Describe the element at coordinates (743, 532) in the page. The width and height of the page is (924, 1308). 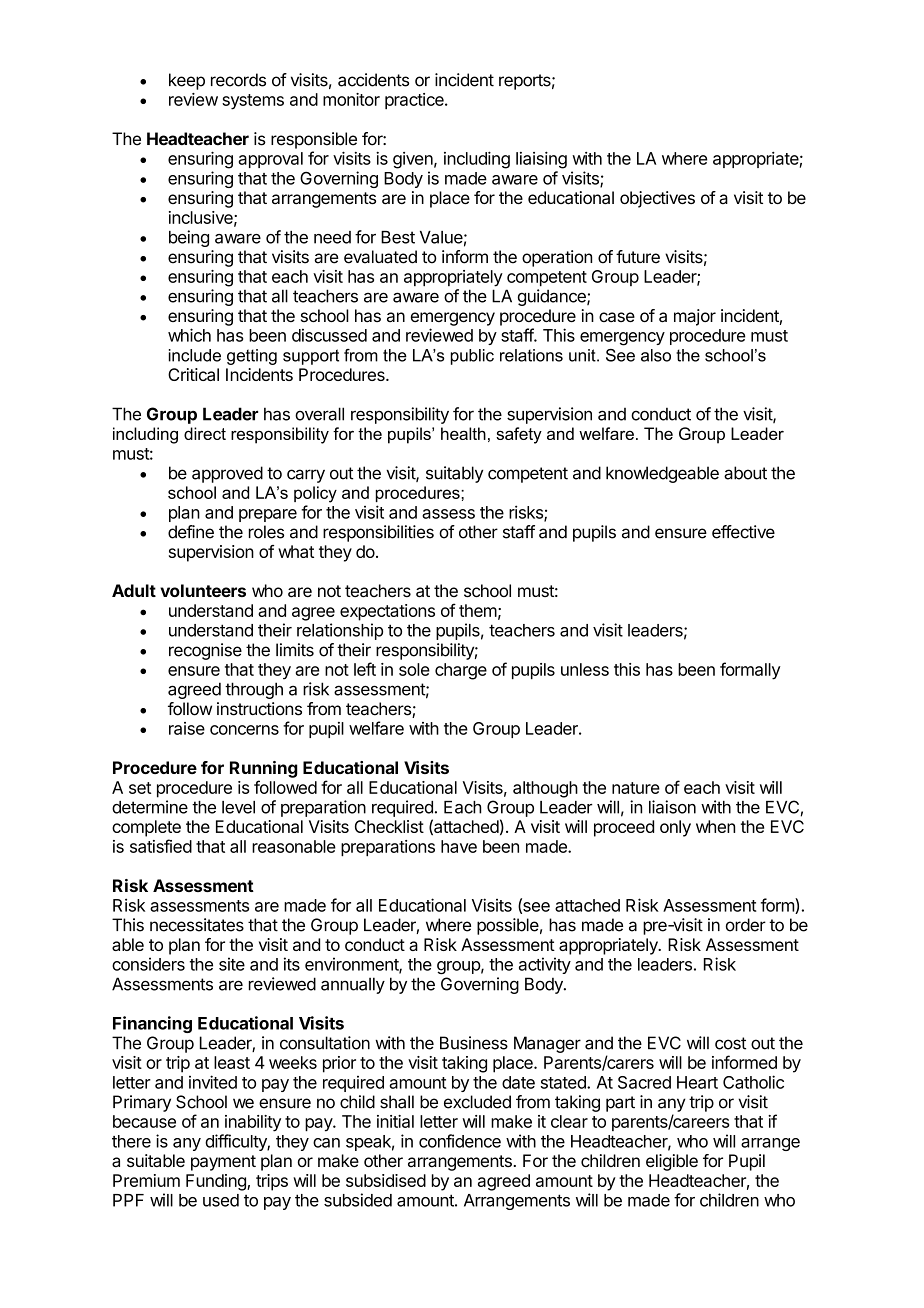
I see `effective` at that location.
